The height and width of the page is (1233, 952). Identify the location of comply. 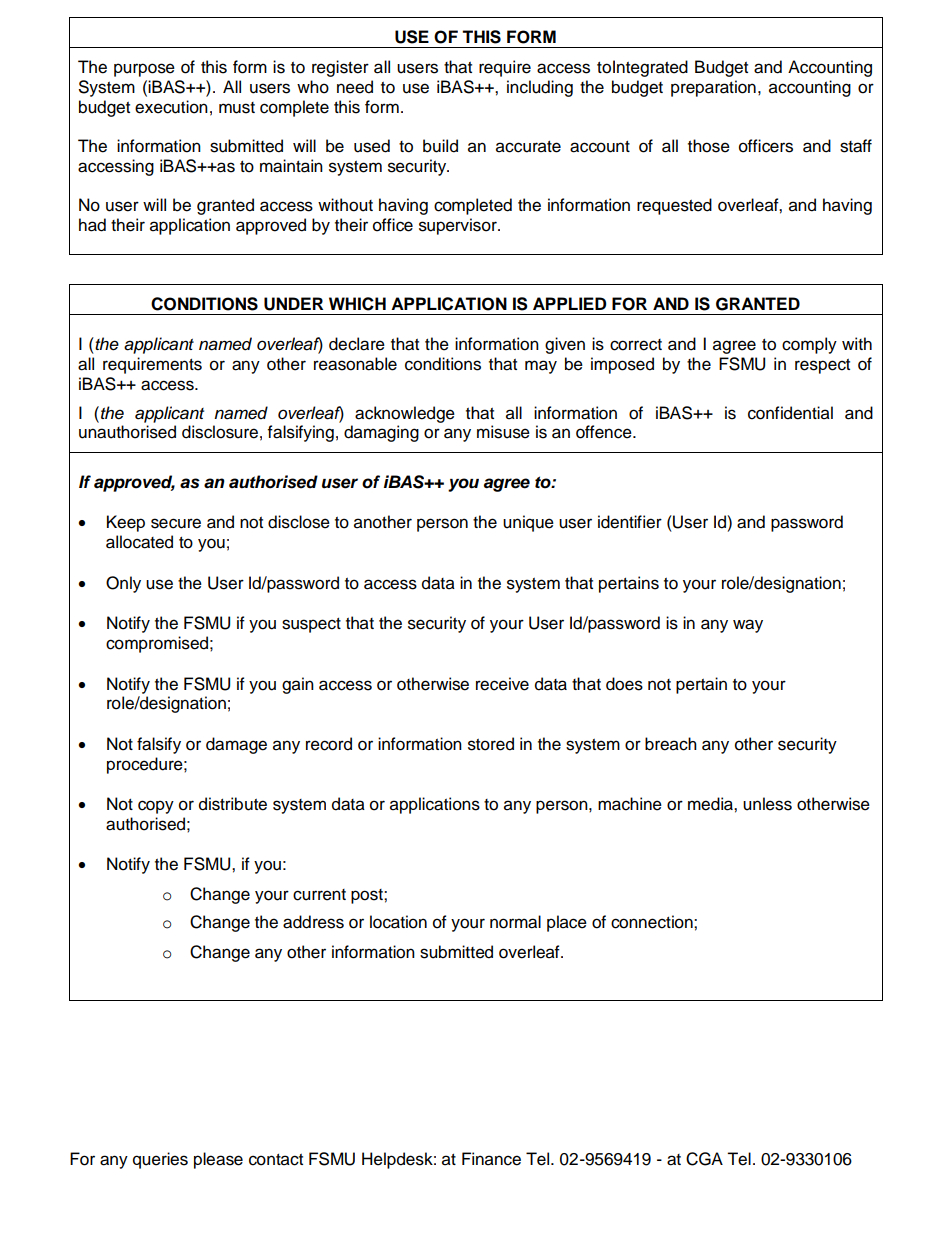
(809, 345).
